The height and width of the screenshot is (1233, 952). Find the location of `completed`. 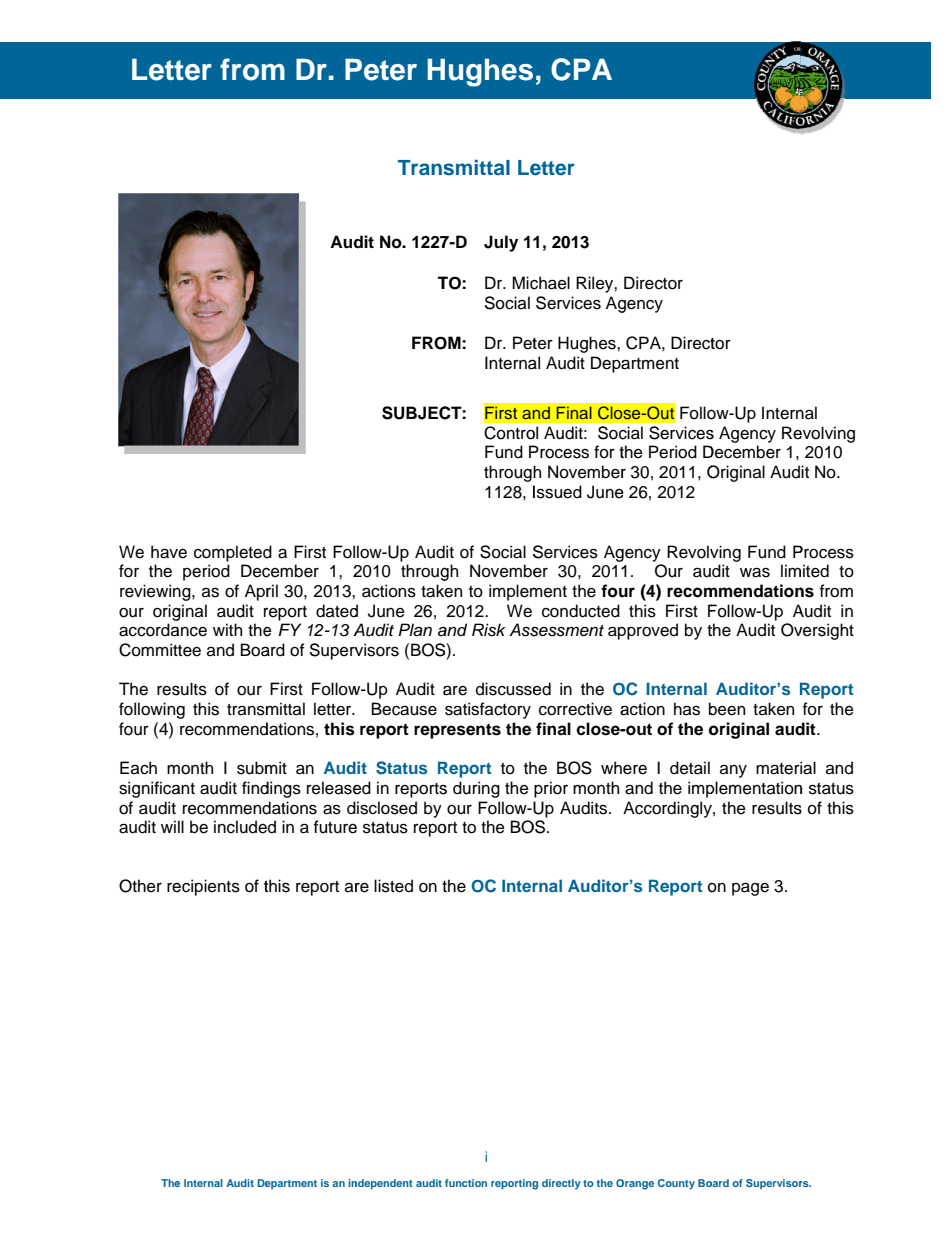

completed is located at coordinates (233, 553).
